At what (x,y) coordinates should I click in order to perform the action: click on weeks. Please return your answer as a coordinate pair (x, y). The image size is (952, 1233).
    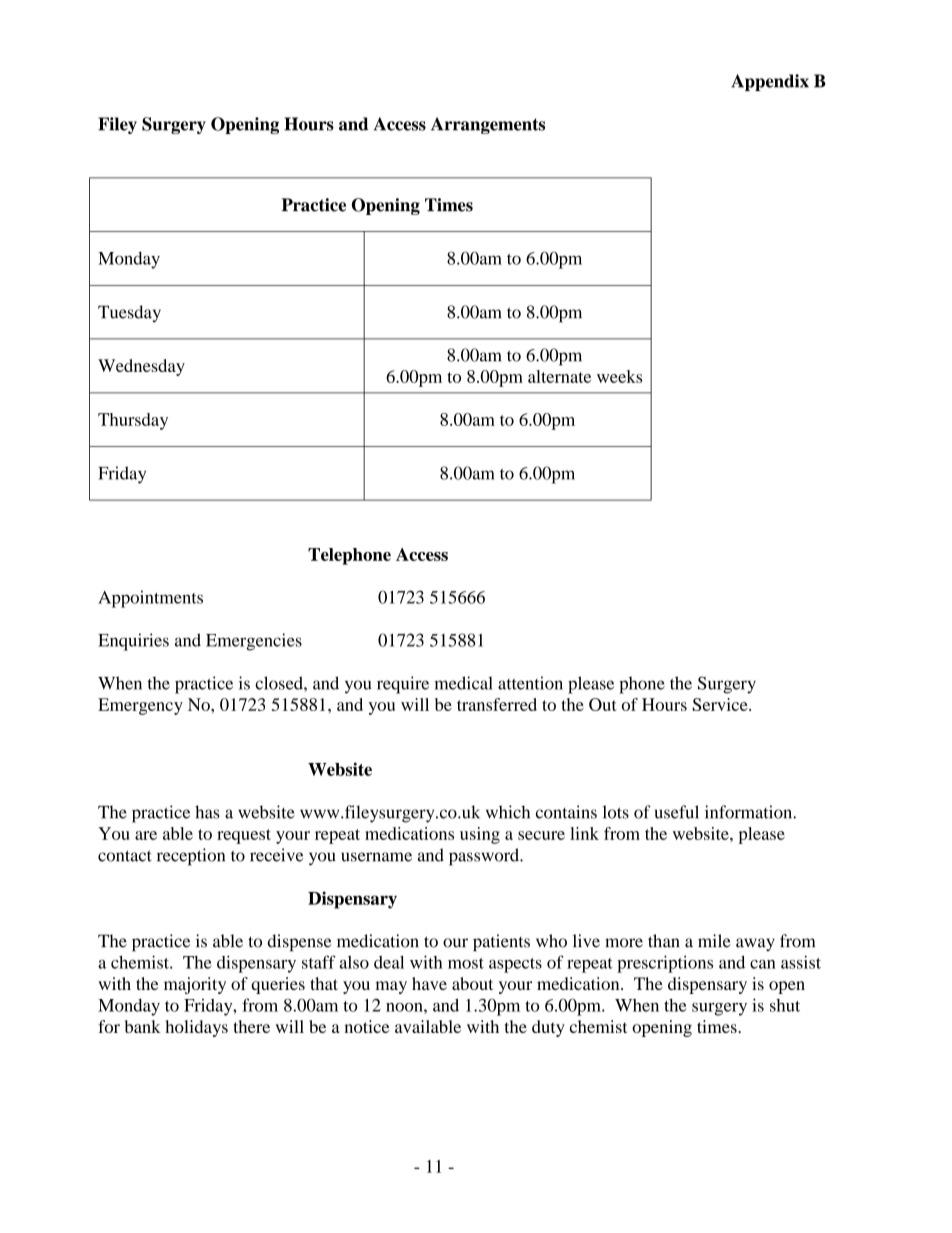
    Looking at the image, I should click on (619, 376).
